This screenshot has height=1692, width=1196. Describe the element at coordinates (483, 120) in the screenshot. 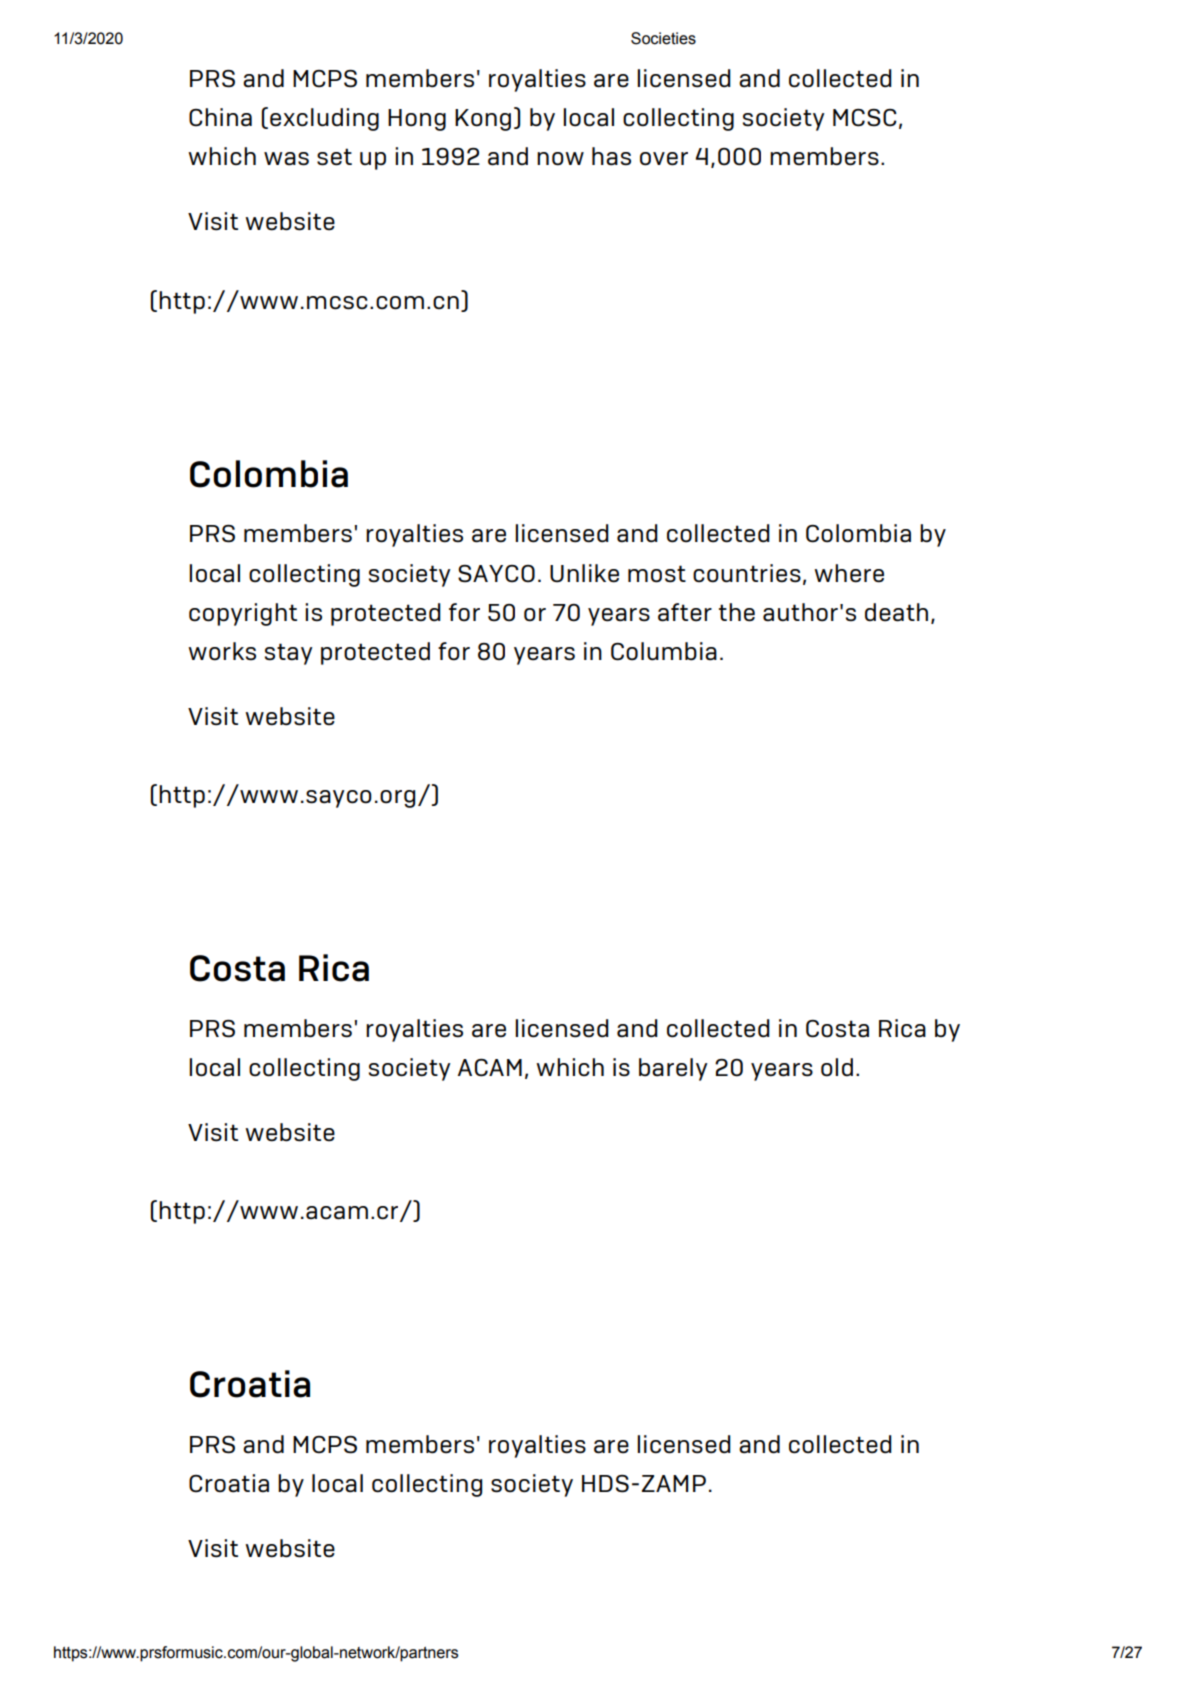

I see `Kong` at that location.
